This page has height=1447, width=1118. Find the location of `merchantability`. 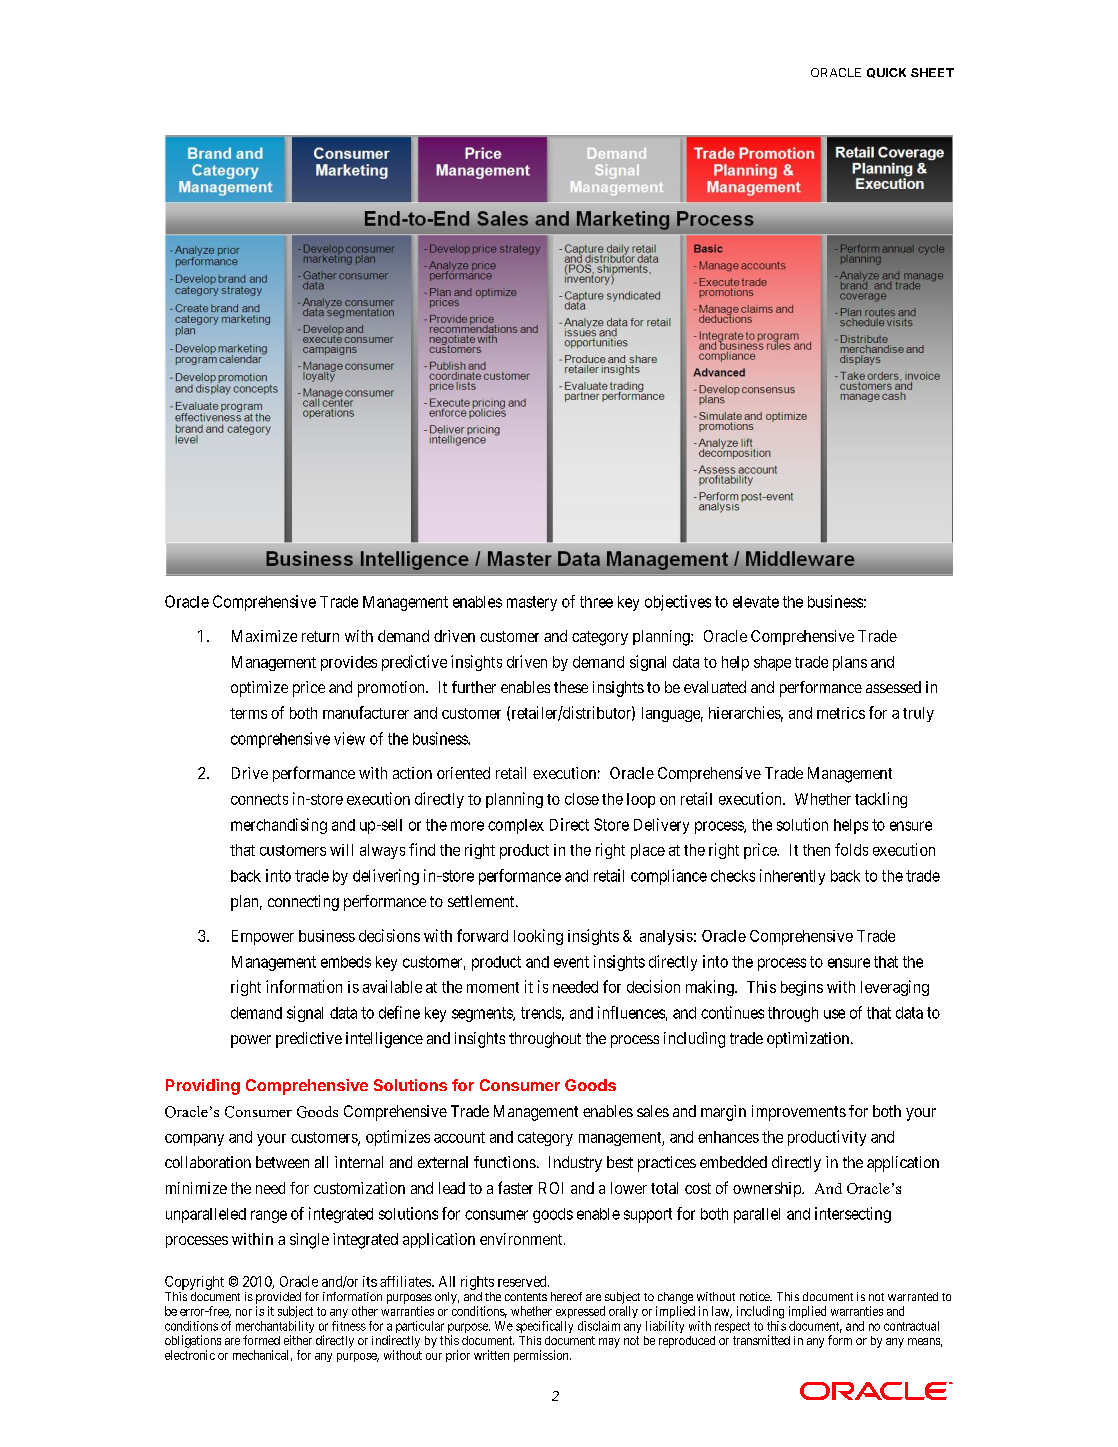

merchantability is located at coordinates (275, 1328).
